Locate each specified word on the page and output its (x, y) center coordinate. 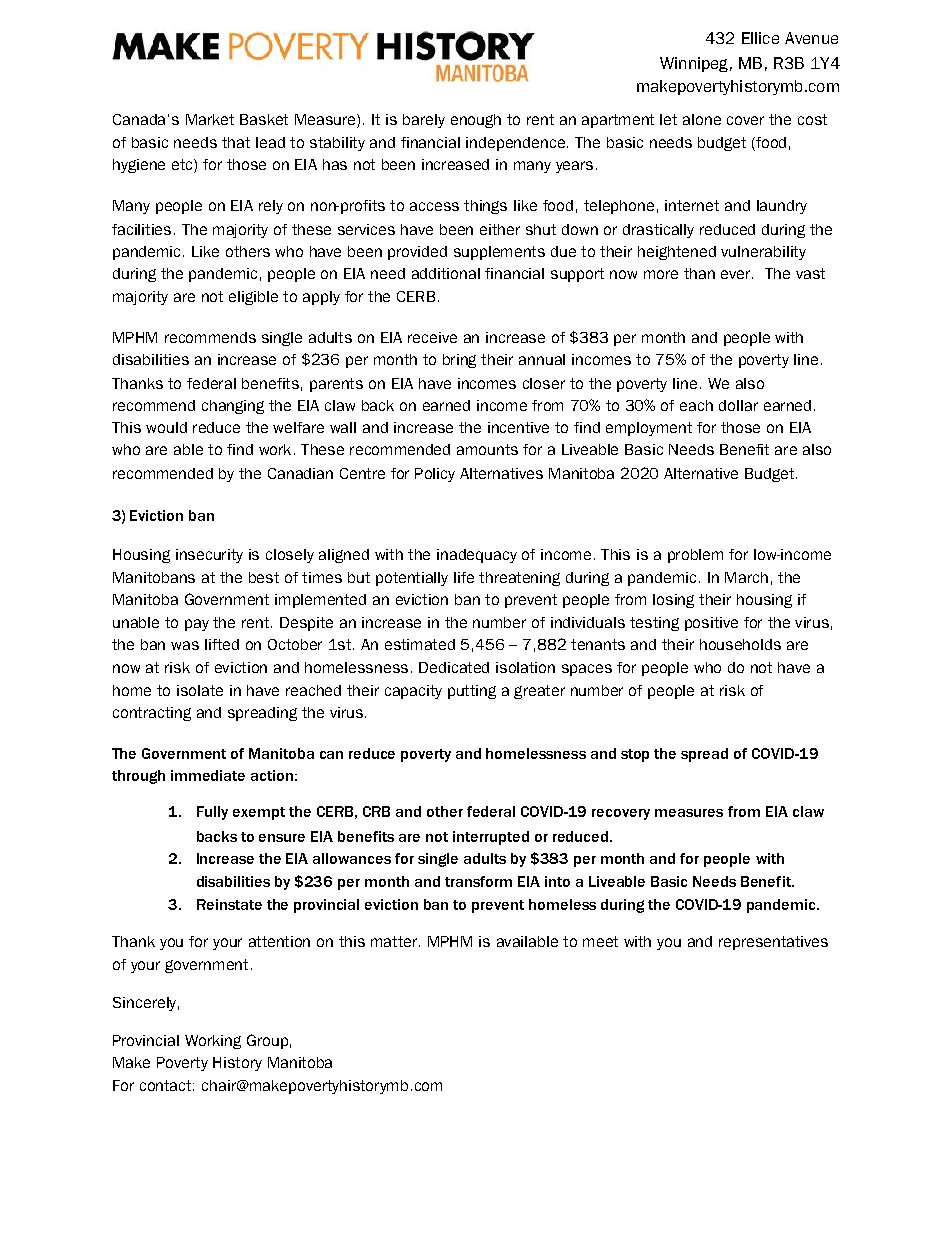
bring (459, 361)
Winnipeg (694, 64)
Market (210, 119)
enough (476, 121)
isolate (200, 690)
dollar (738, 405)
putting (472, 692)
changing (233, 407)
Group (267, 1041)
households (740, 644)
